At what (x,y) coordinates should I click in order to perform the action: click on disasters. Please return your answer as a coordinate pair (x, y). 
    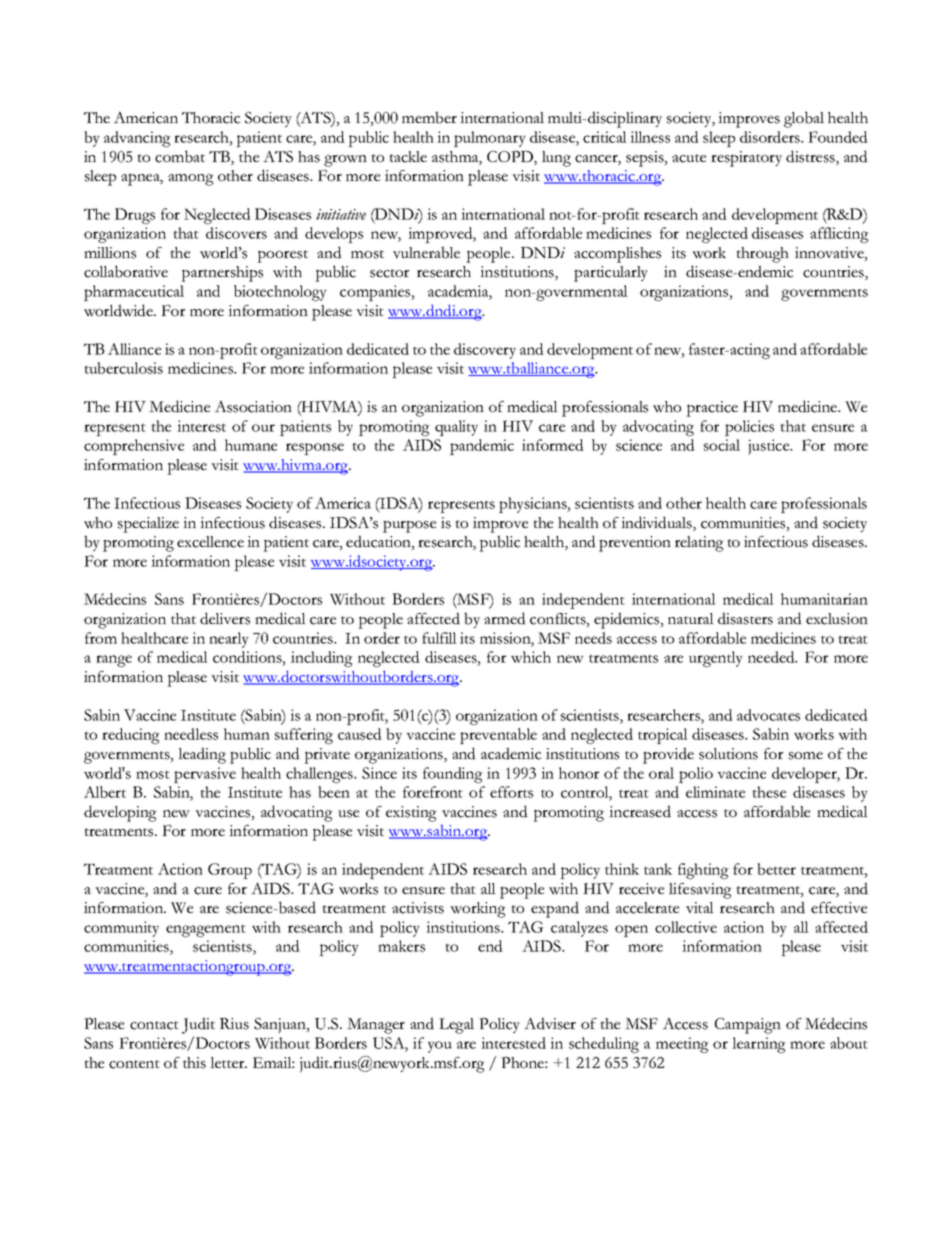
    Looking at the image, I should click on (745, 618).
